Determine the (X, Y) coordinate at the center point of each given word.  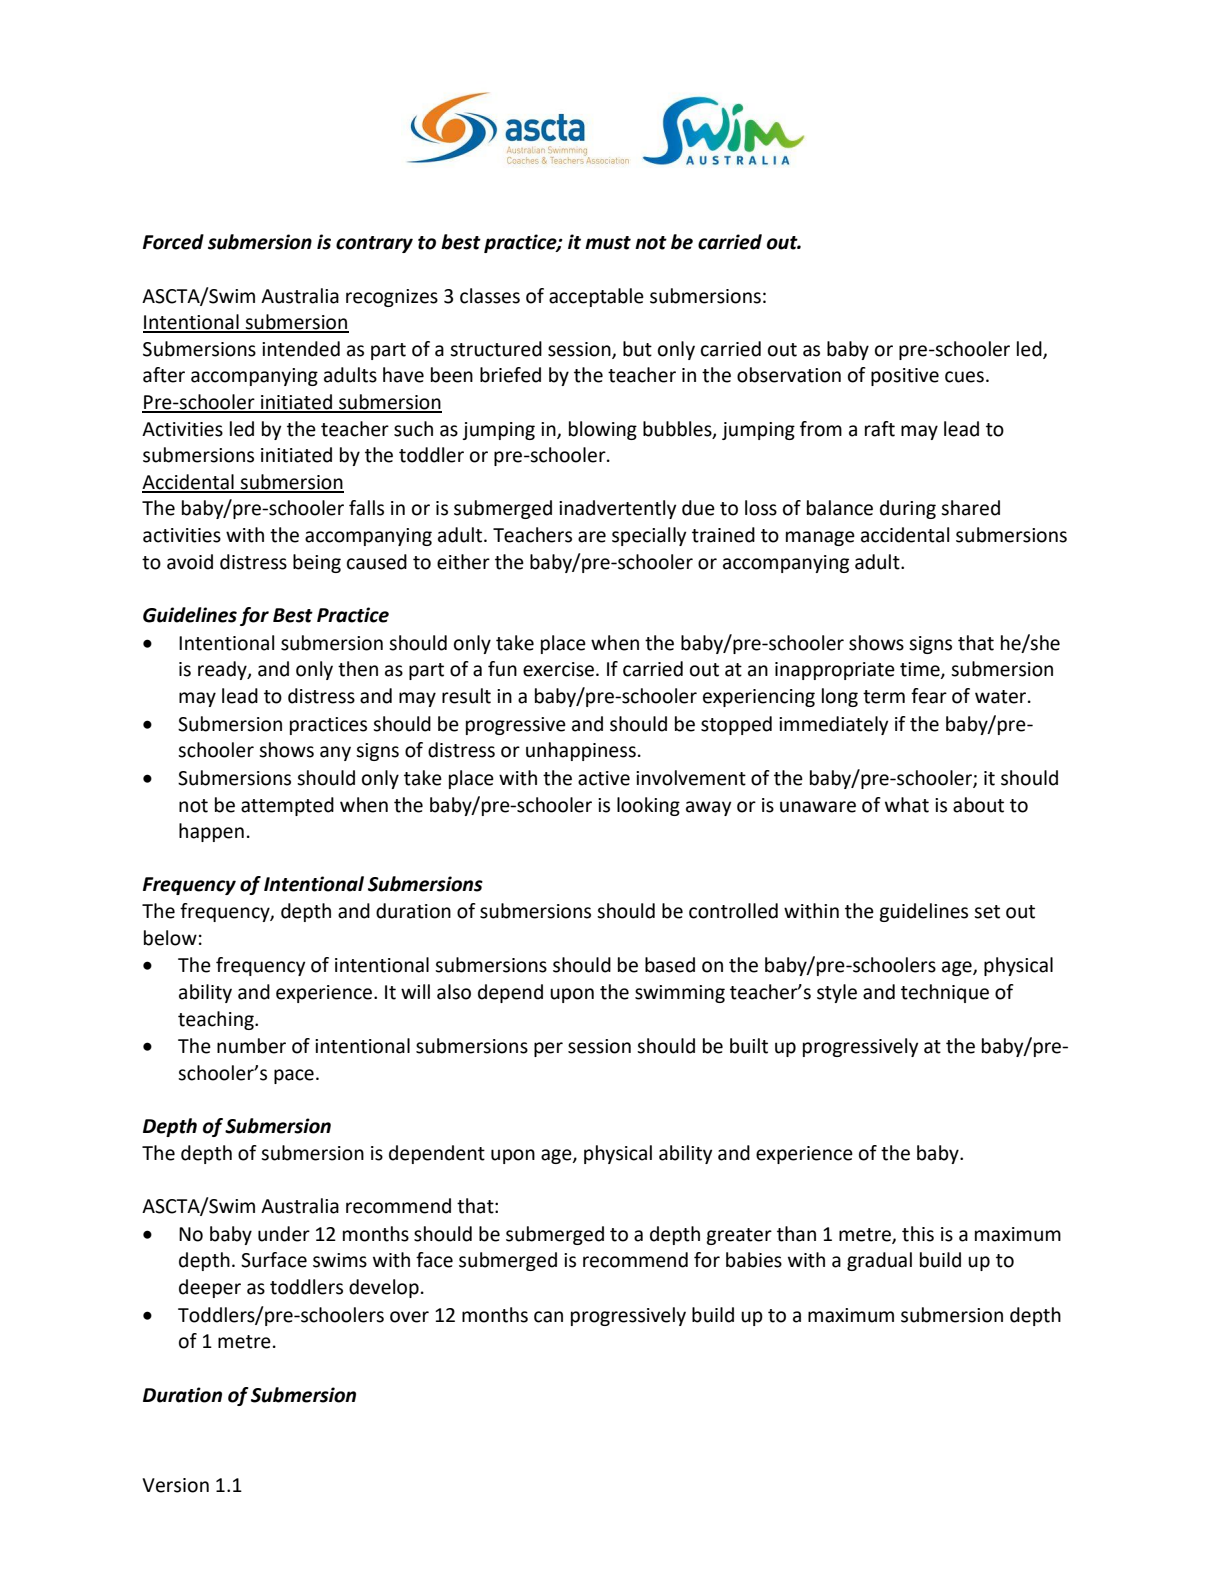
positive (905, 377)
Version (175, 1485)
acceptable (596, 297)
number (251, 1046)
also (454, 992)
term (884, 697)
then (358, 669)
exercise (558, 669)
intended (301, 349)
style (837, 993)
